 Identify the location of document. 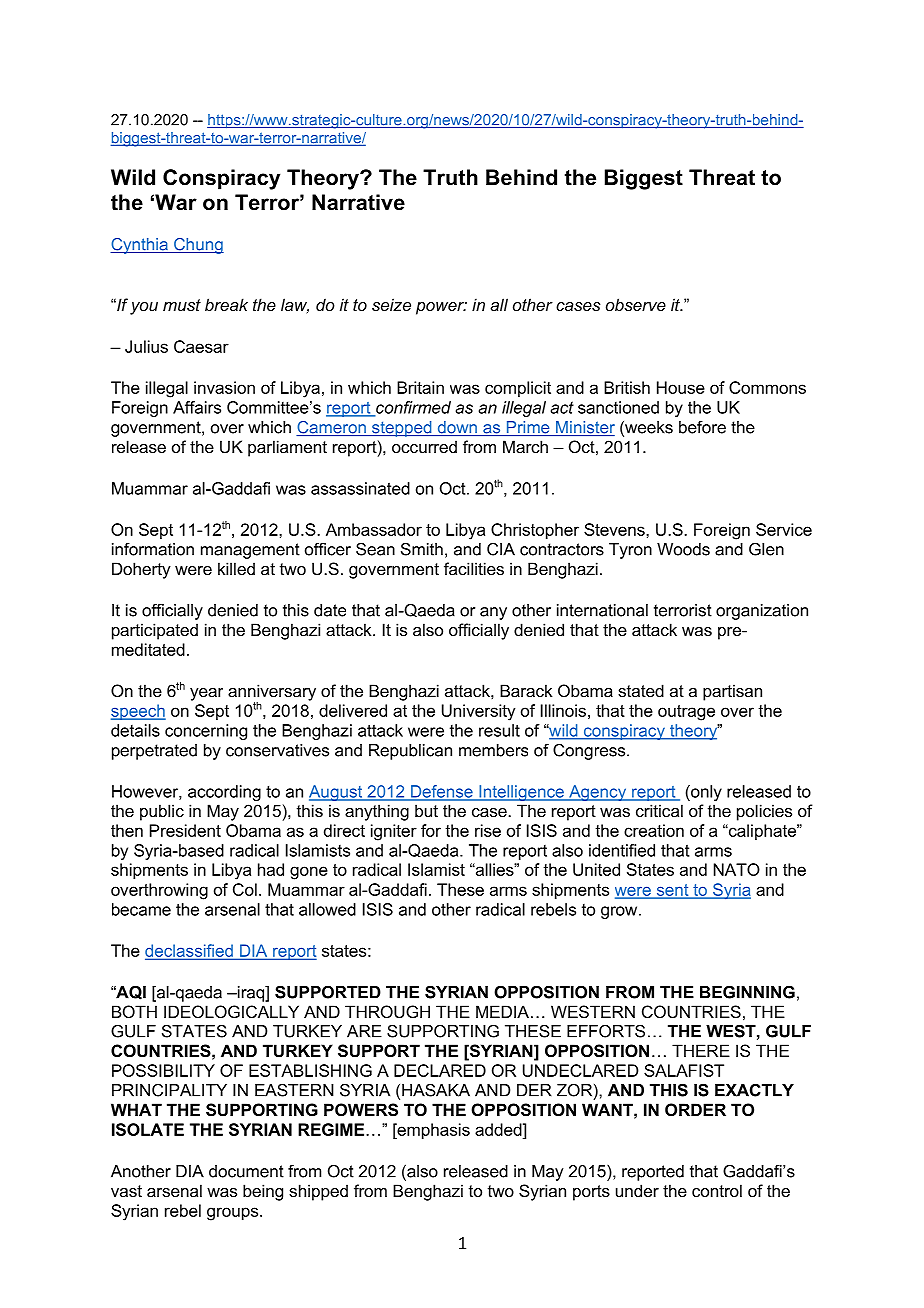
(246, 1171).
